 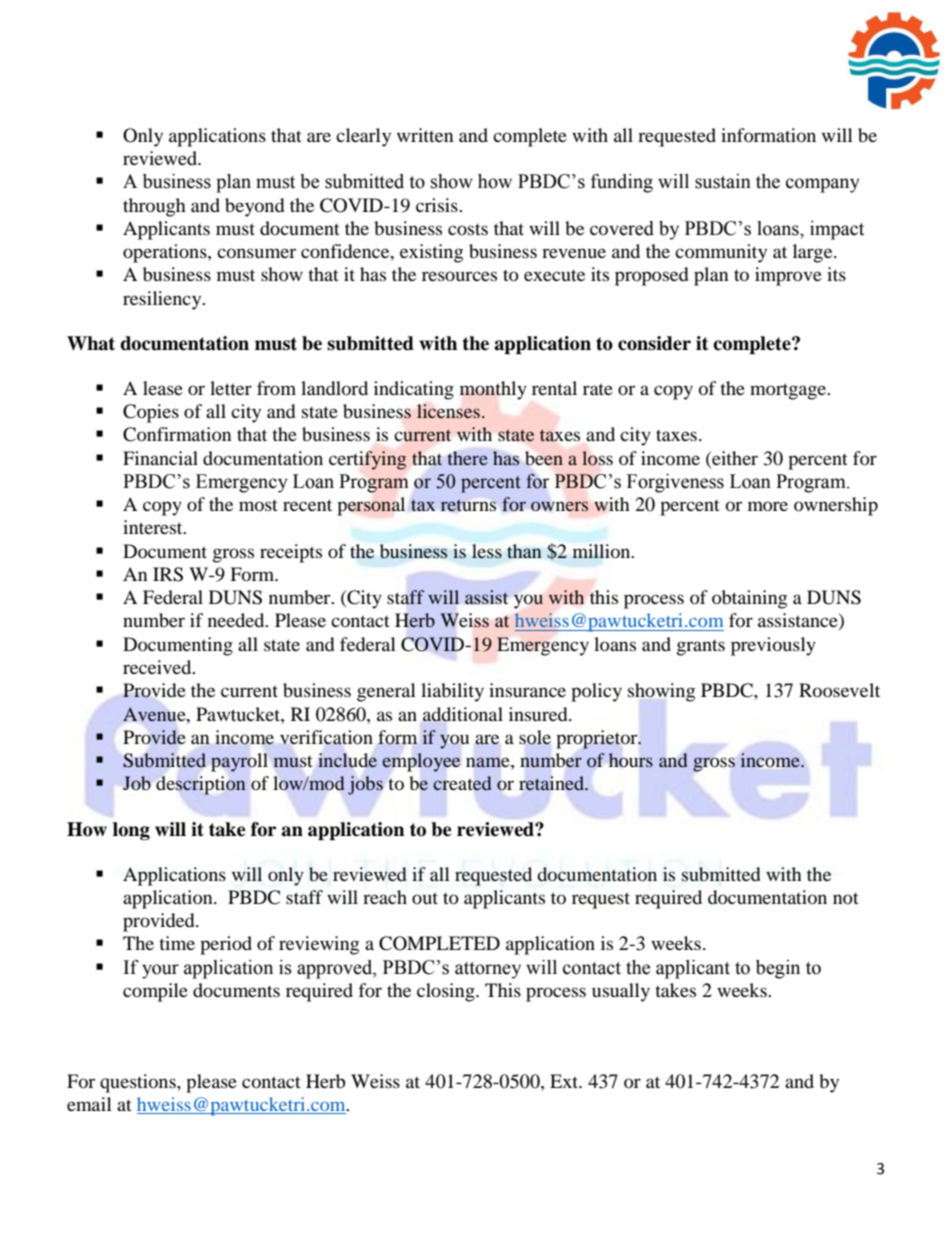 What do you see at coordinates (487, 551) in the screenshot?
I see `less` at bounding box center [487, 551].
